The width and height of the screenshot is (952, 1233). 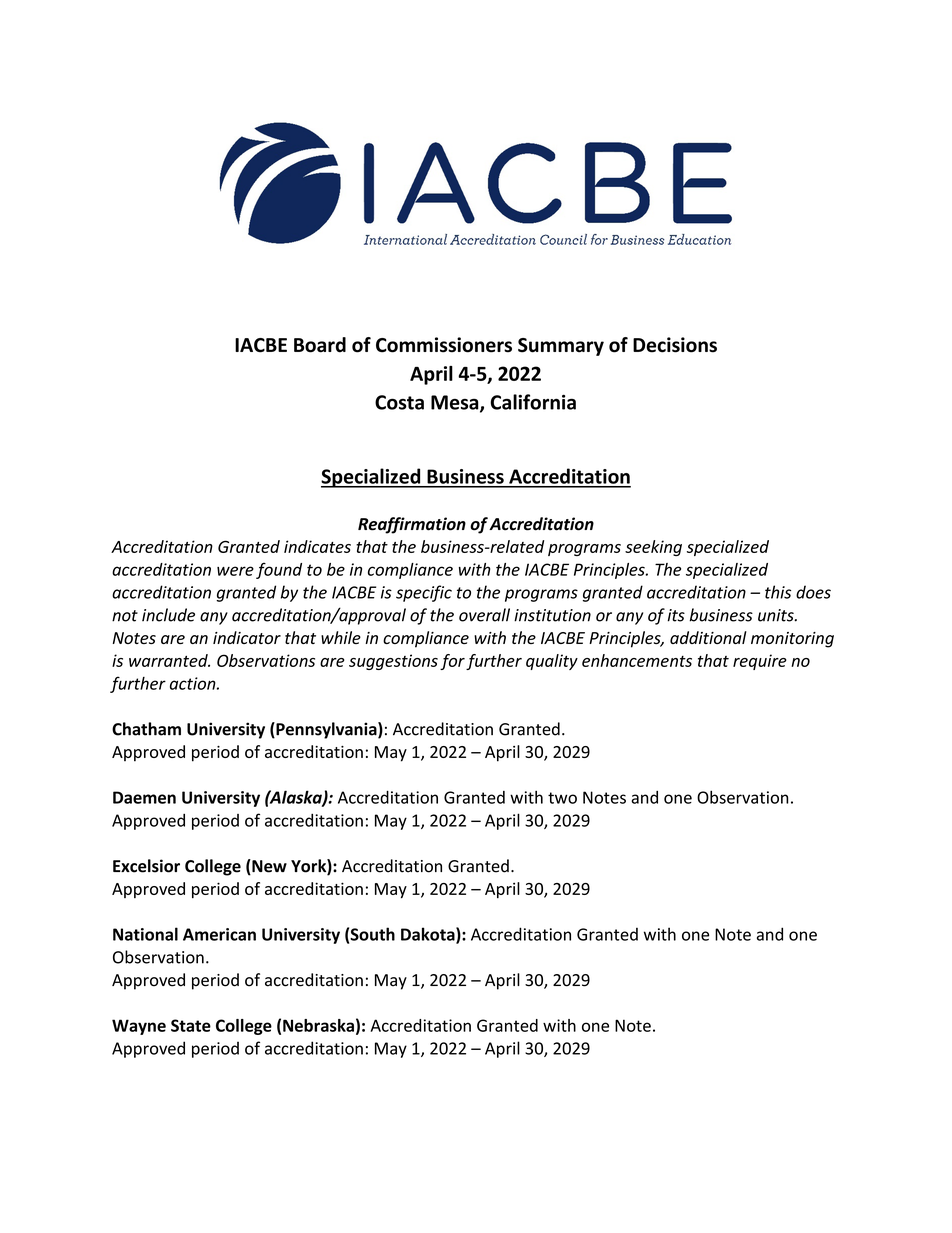 What do you see at coordinates (412, 525) in the screenshot?
I see `Reaffirmation` at bounding box center [412, 525].
